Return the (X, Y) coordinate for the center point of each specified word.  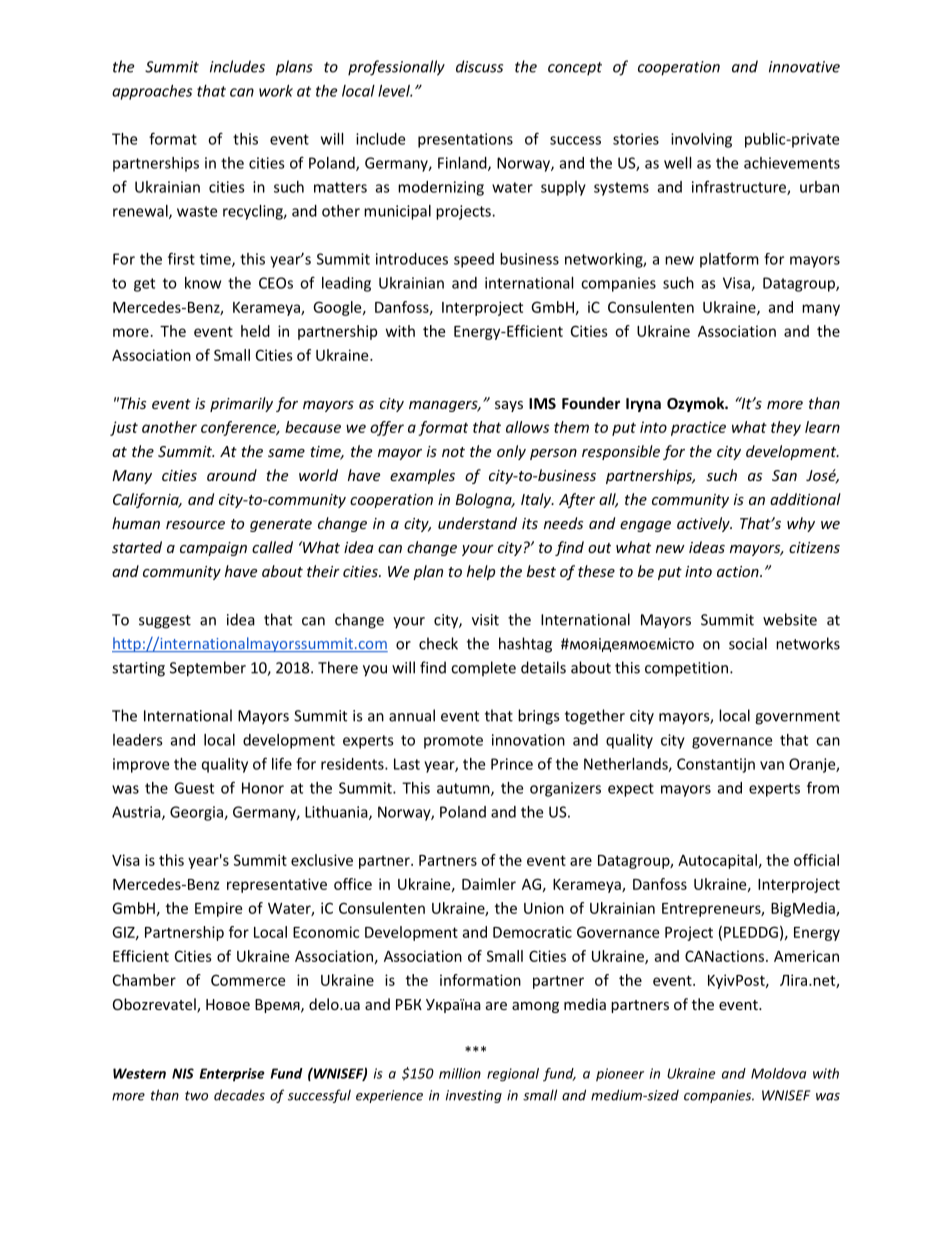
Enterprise (232, 1075)
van (772, 765)
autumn (464, 789)
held (255, 331)
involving (701, 140)
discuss (479, 66)
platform (729, 260)
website (790, 619)
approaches (152, 92)
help (481, 572)
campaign (213, 549)
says (509, 406)
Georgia (197, 813)
